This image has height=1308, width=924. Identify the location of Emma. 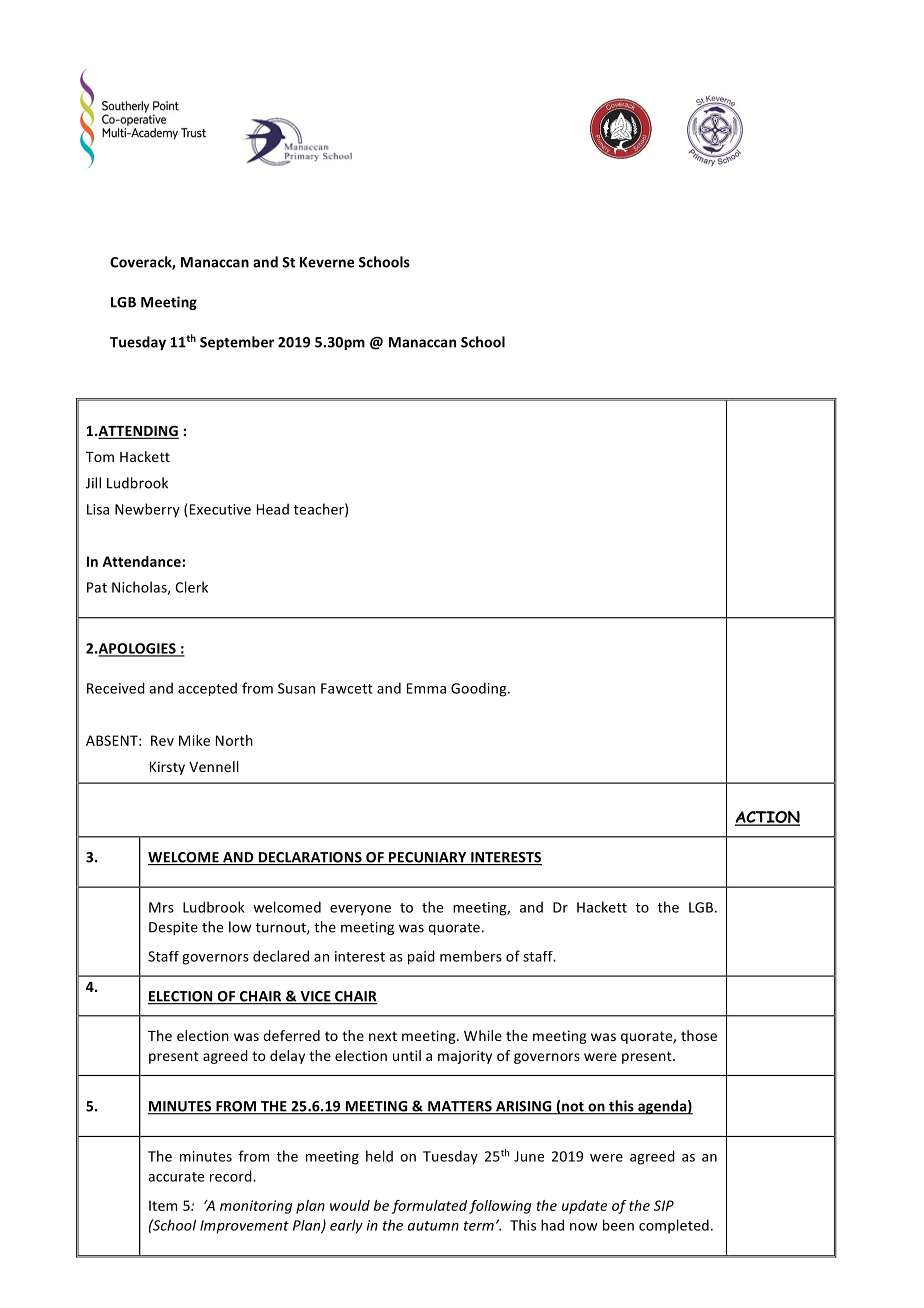
(426, 688).
